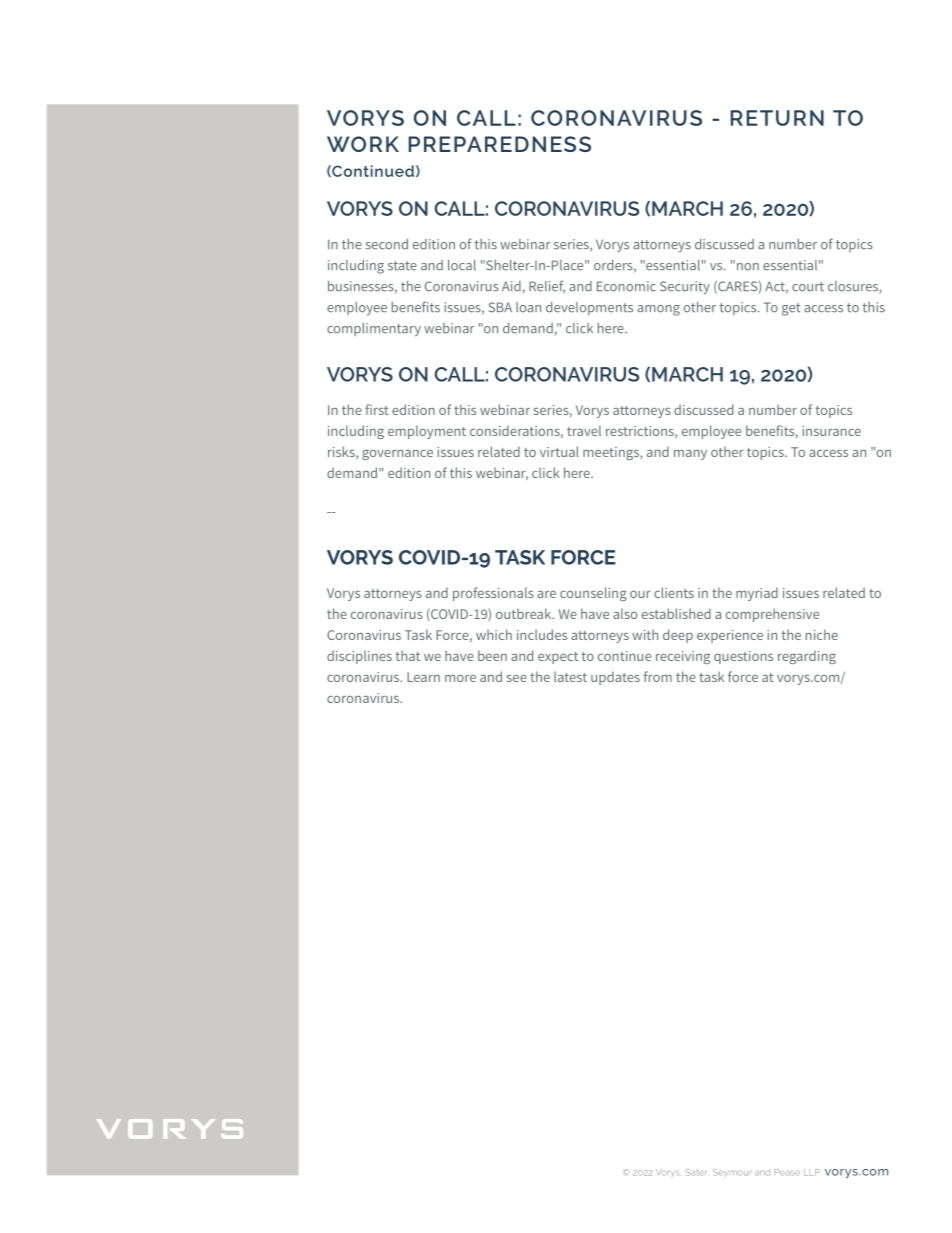 The image size is (952, 1233). What do you see at coordinates (499, 144) in the page?
I see `PREPAREDNESS` at bounding box center [499, 144].
